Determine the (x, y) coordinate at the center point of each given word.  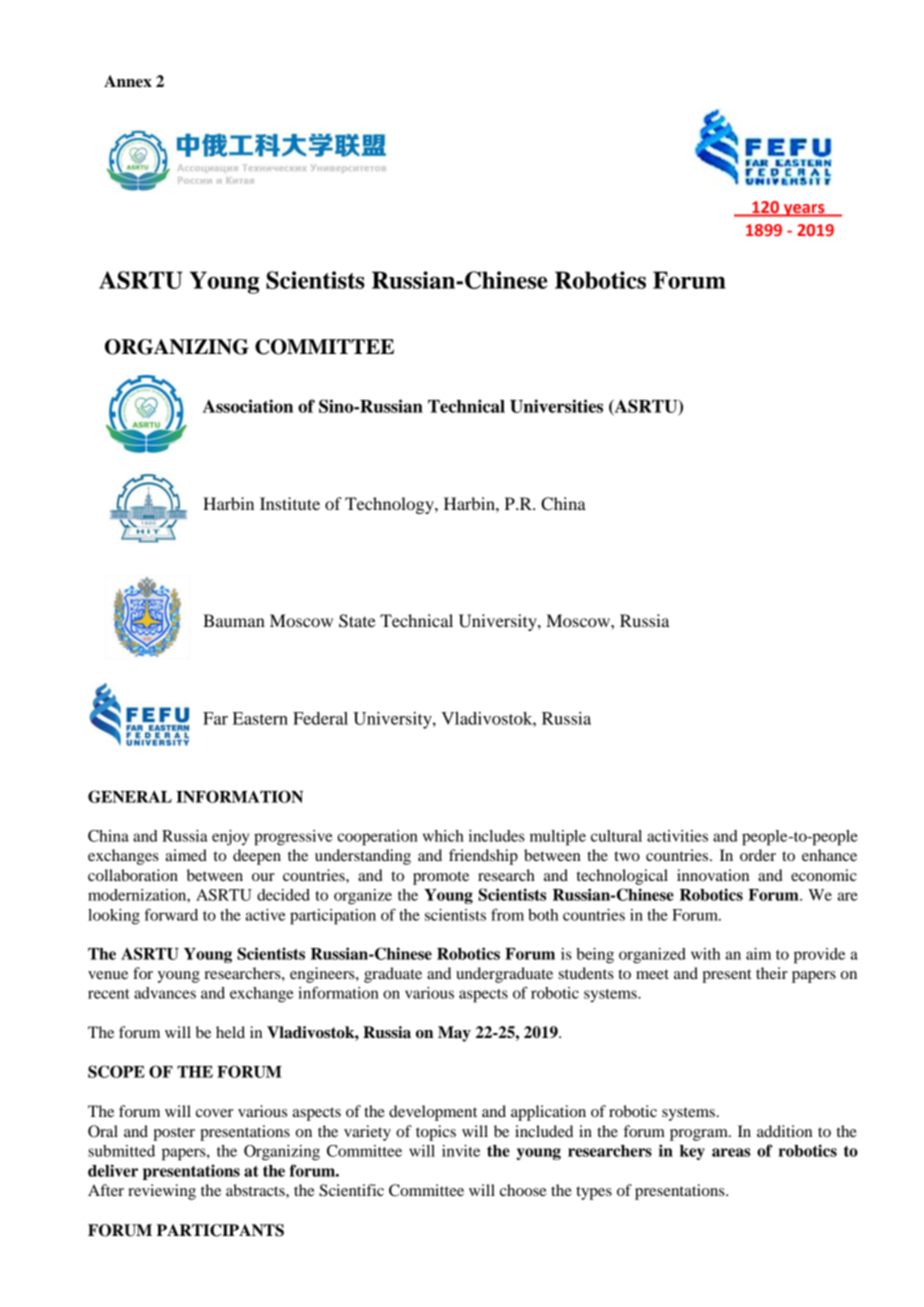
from (507, 914)
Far (215, 718)
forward (171, 915)
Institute (290, 503)
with (705, 954)
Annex (128, 81)
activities (677, 836)
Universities (556, 406)
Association (248, 406)
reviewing (162, 1192)
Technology (390, 505)
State (357, 621)
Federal (320, 718)
